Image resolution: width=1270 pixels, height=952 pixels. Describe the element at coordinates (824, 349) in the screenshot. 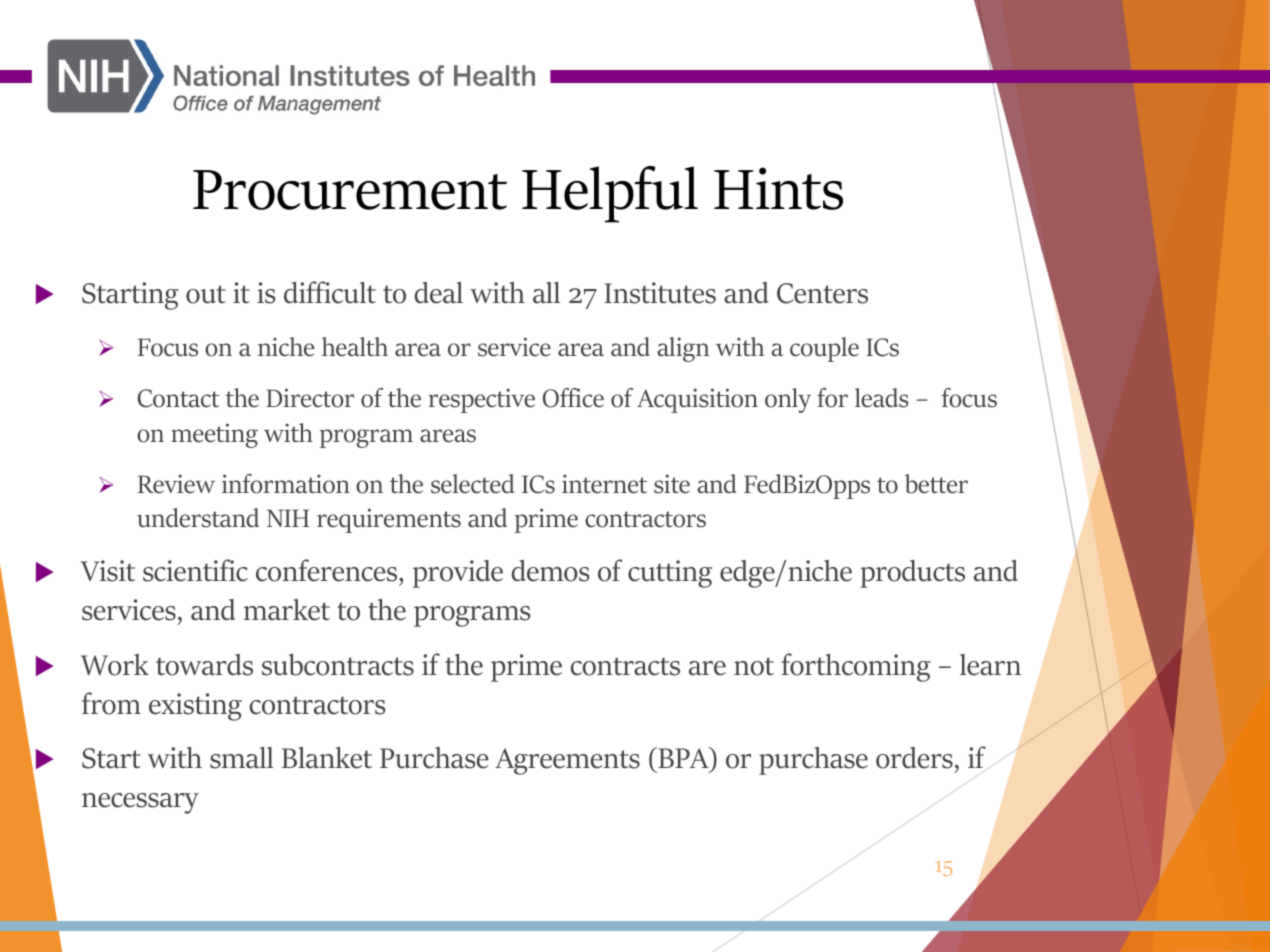

I see `couple` at that location.
